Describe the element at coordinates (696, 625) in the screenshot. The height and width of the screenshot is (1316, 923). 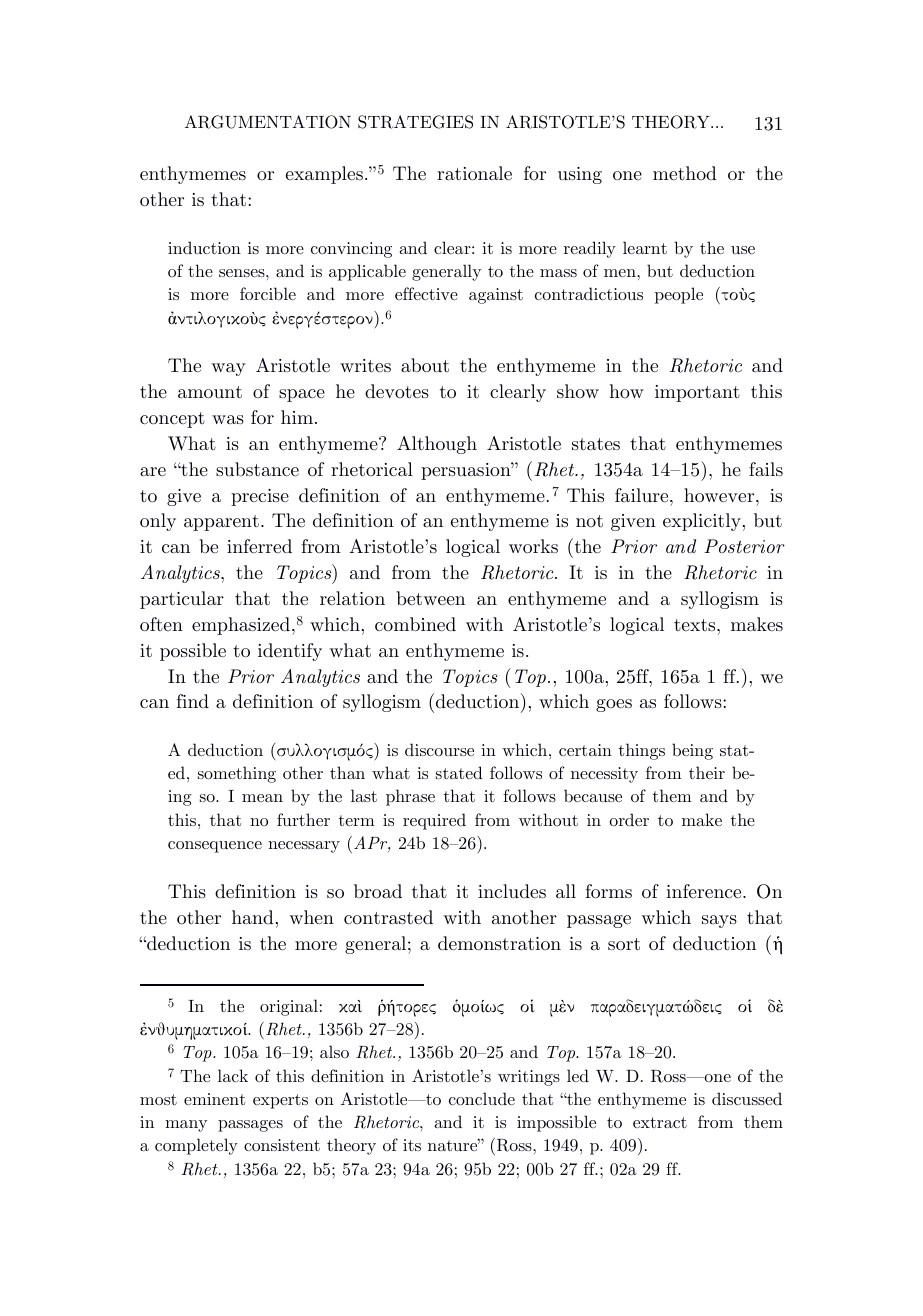
I see `texts` at that location.
